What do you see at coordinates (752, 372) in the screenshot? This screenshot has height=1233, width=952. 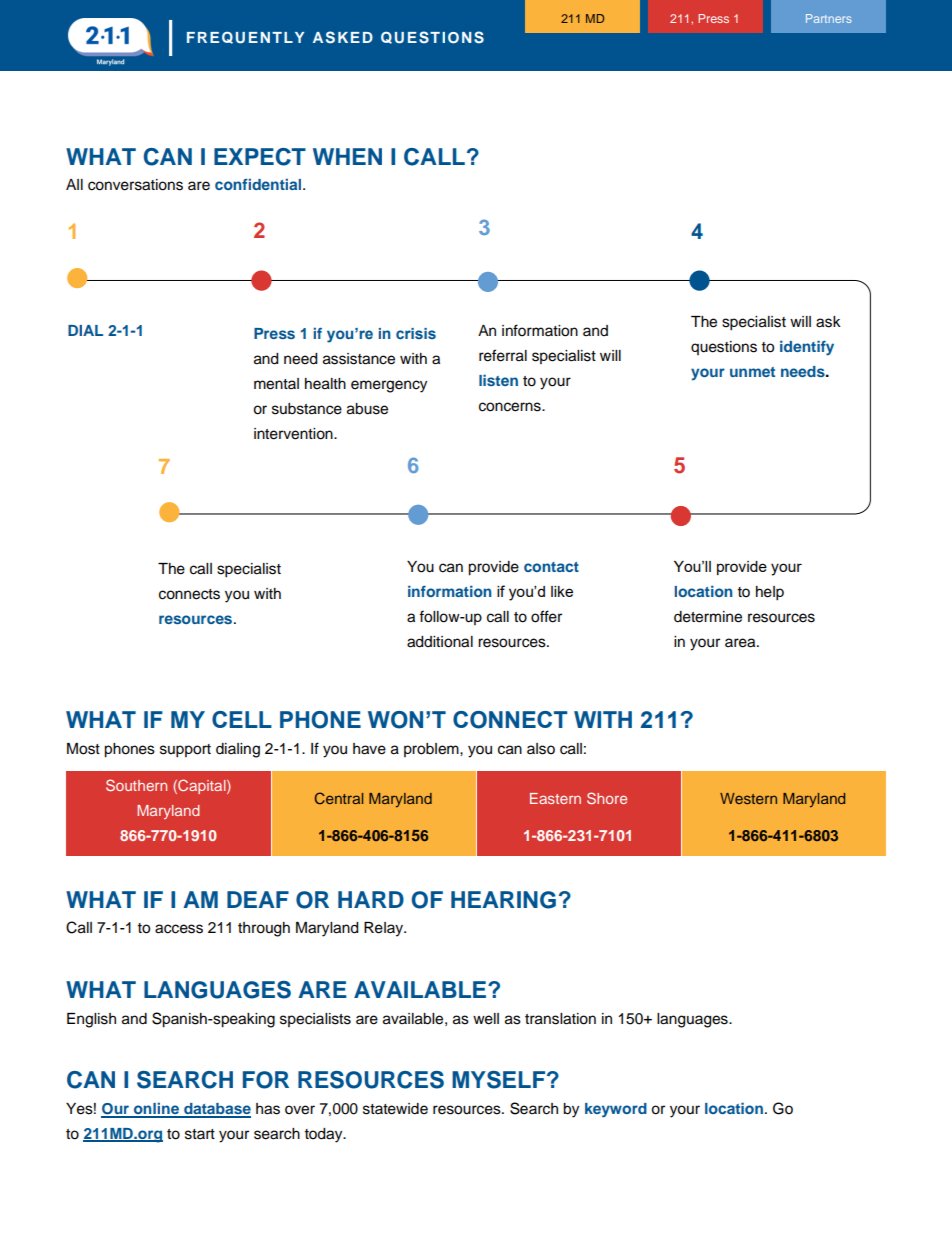 I see `unmet` at bounding box center [752, 372].
